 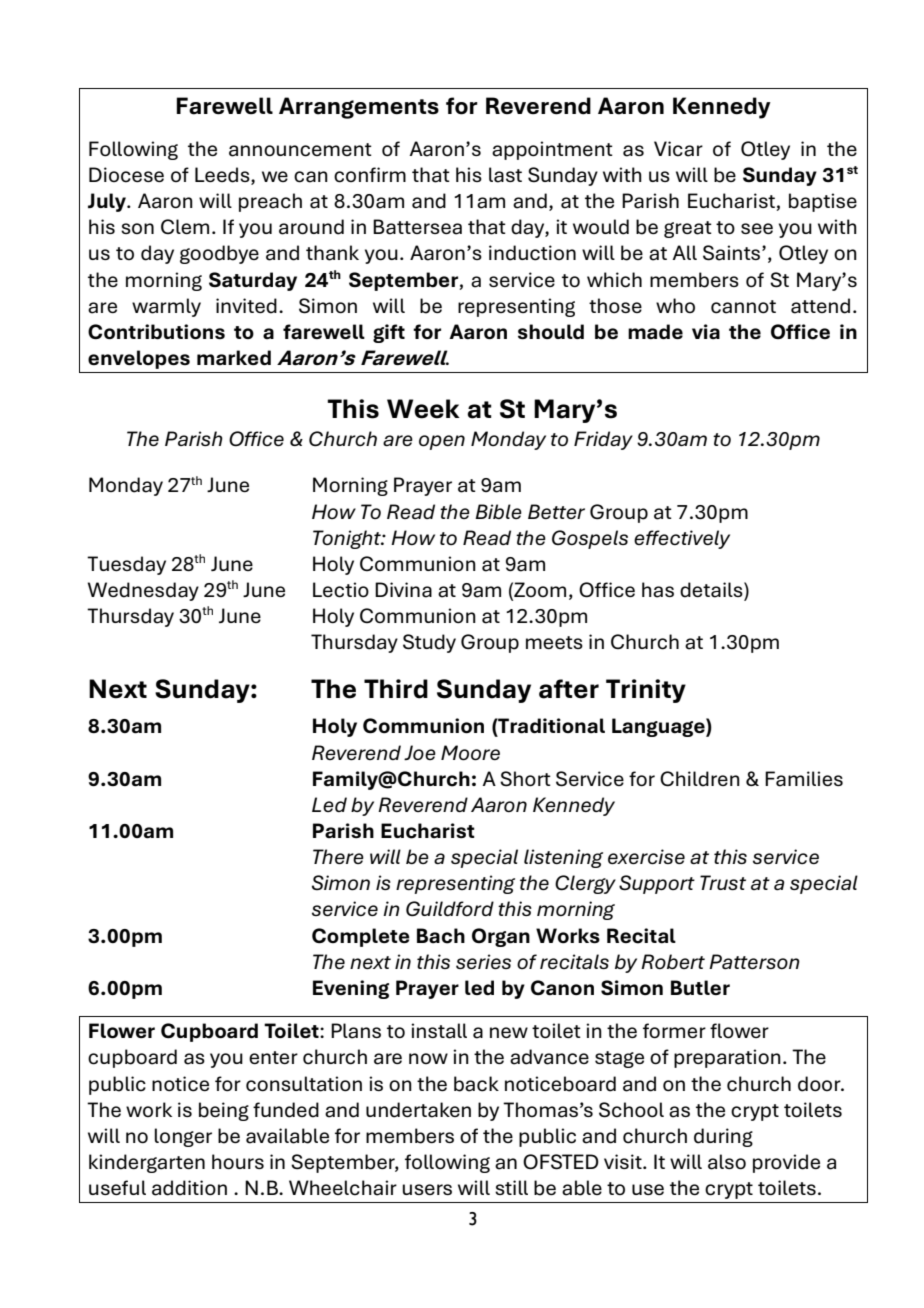 I want to click on users, so click(x=427, y=1189).
